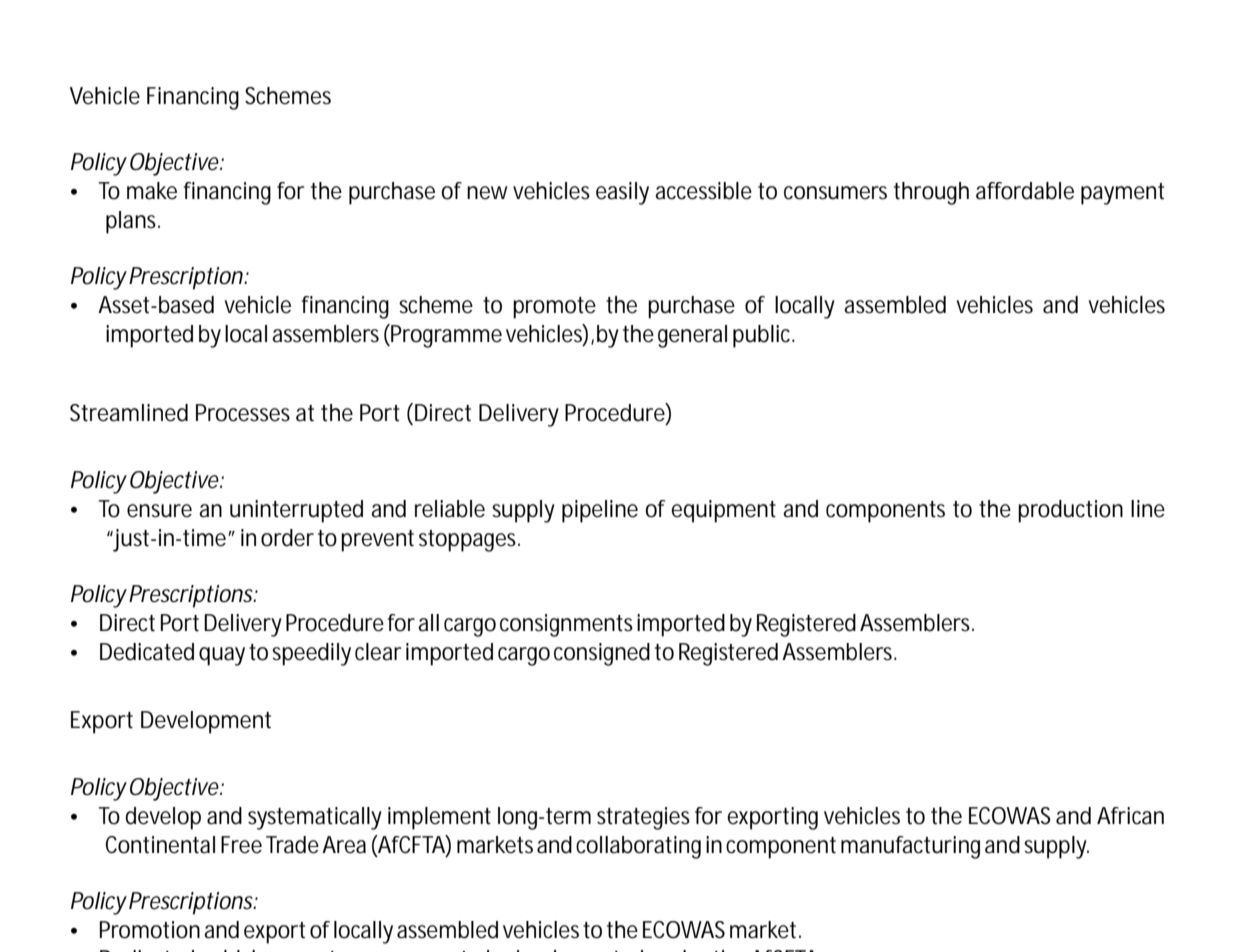  What do you see at coordinates (1070, 511) in the page?
I see `production` at bounding box center [1070, 511].
